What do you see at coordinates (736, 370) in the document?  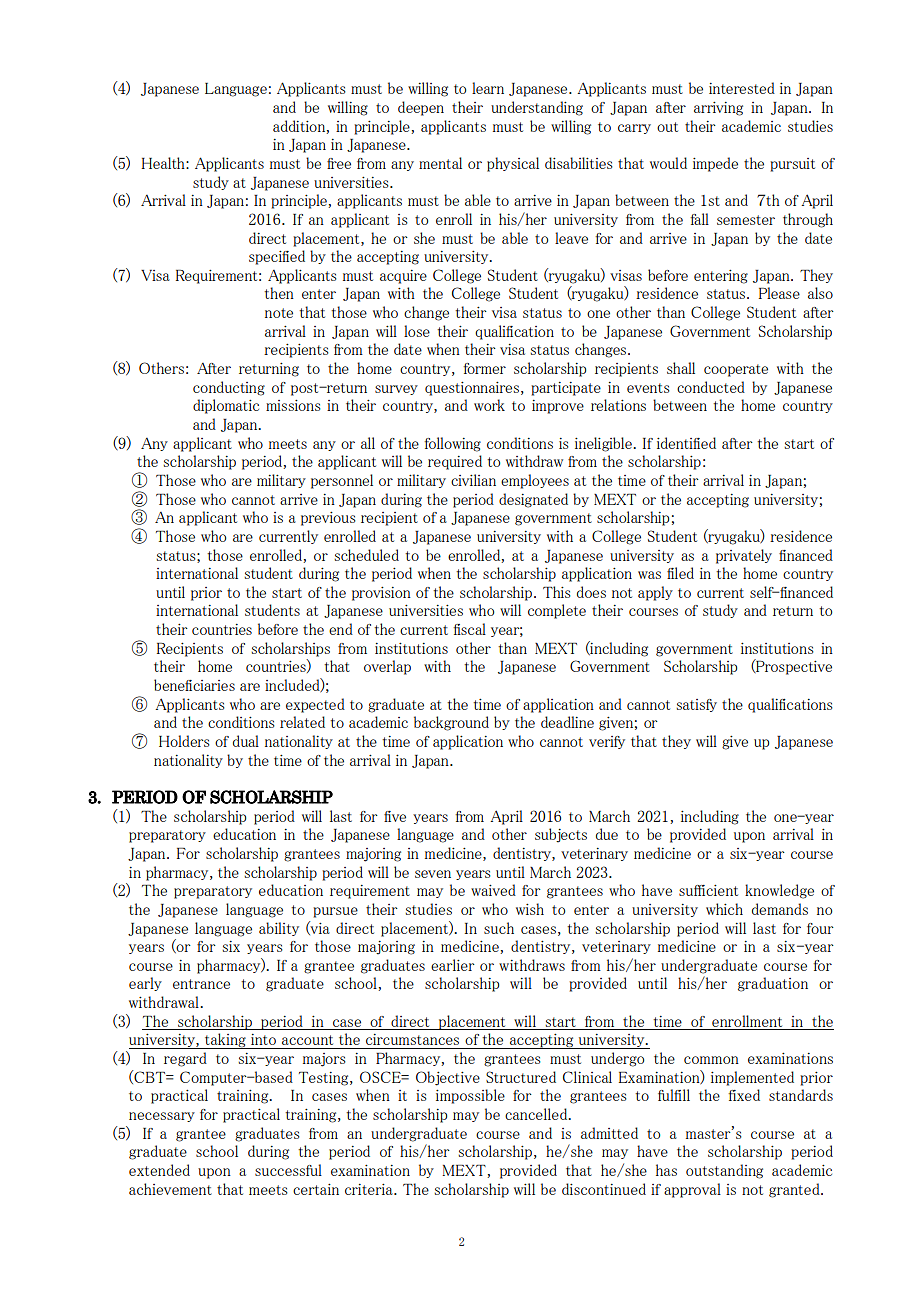 I see `cooperate` at bounding box center [736, 370].
